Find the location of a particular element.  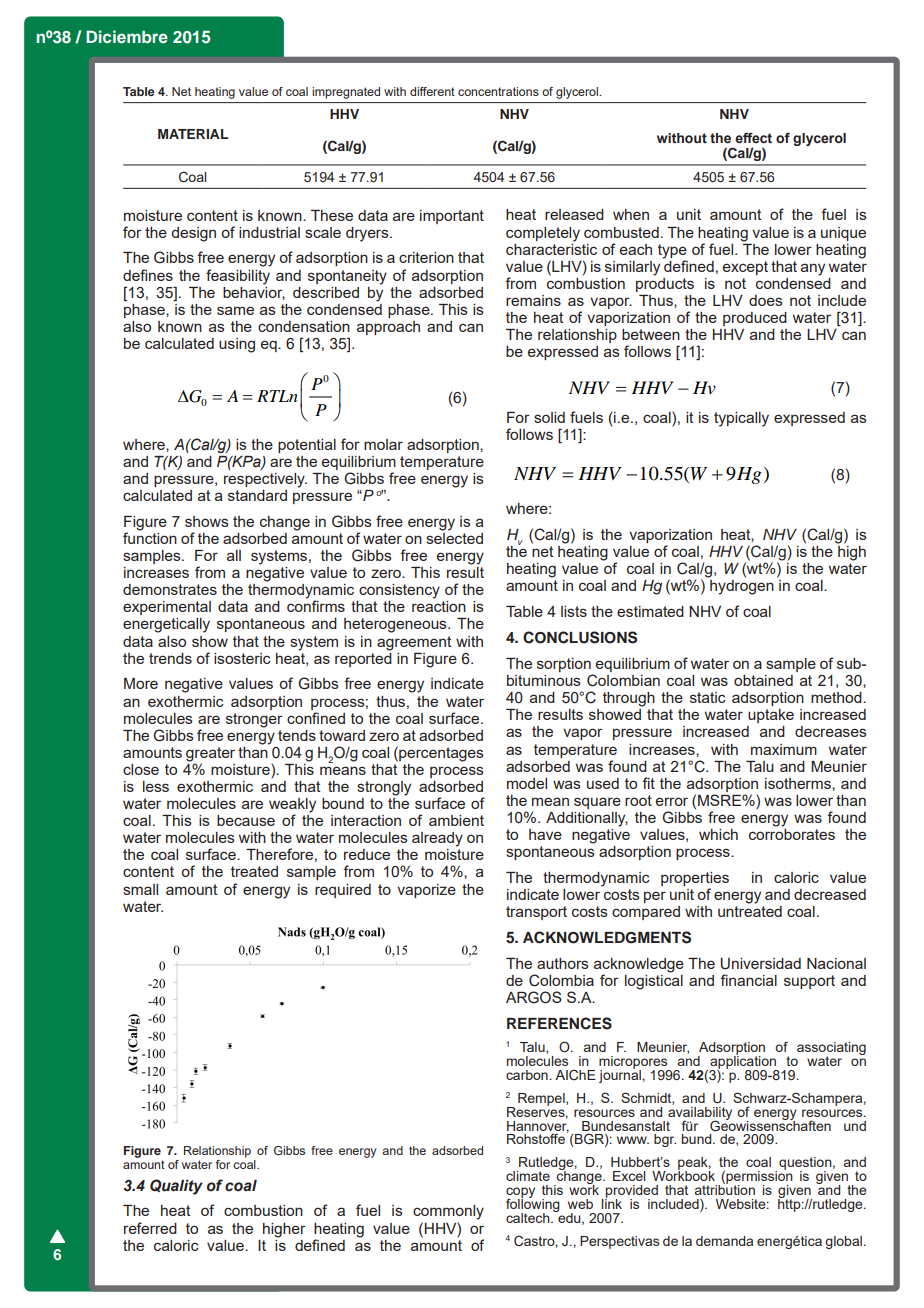

obtained is located at coordinates (763, 680).
